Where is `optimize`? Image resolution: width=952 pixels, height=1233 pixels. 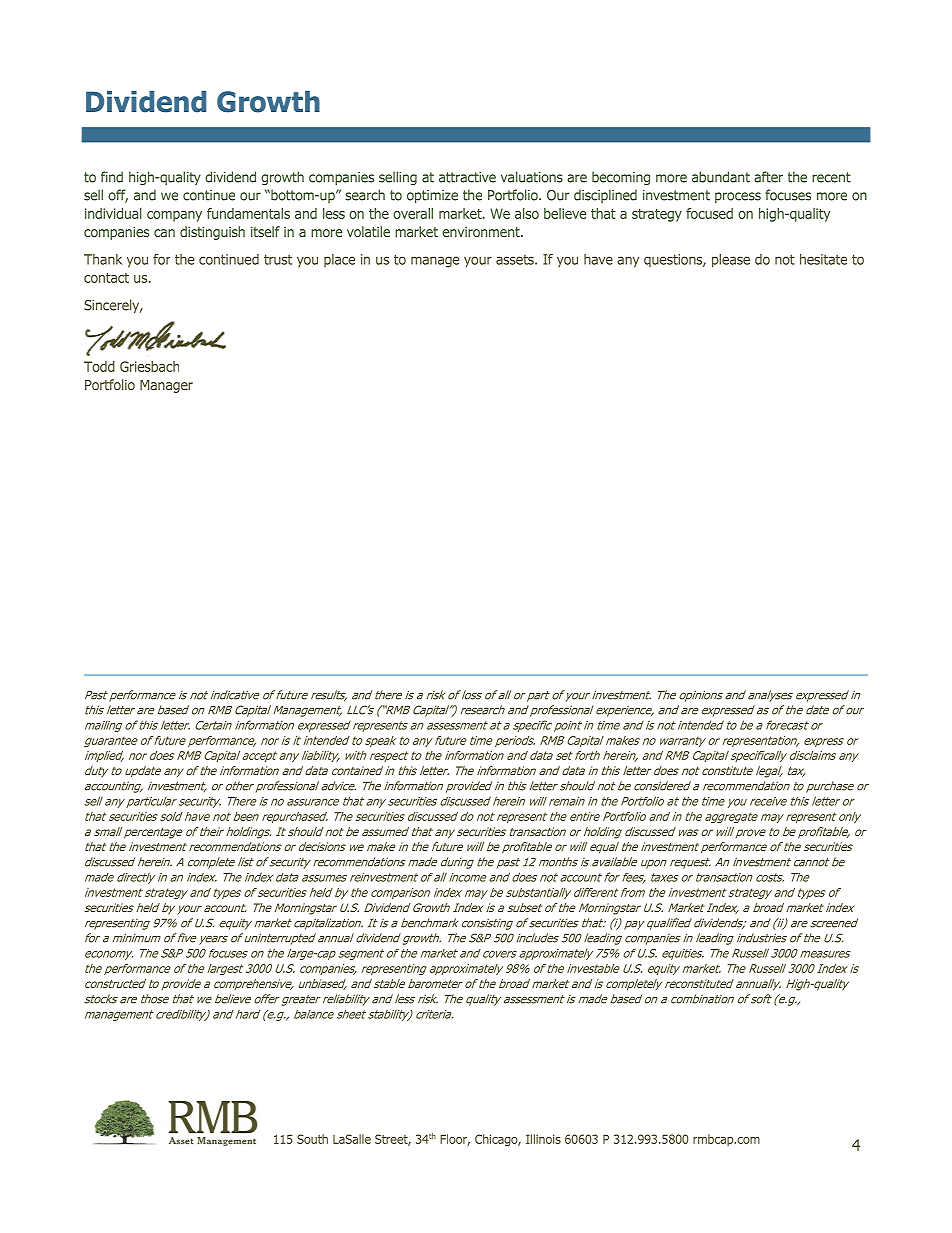 optimize is located at coordinates (432, 196).
